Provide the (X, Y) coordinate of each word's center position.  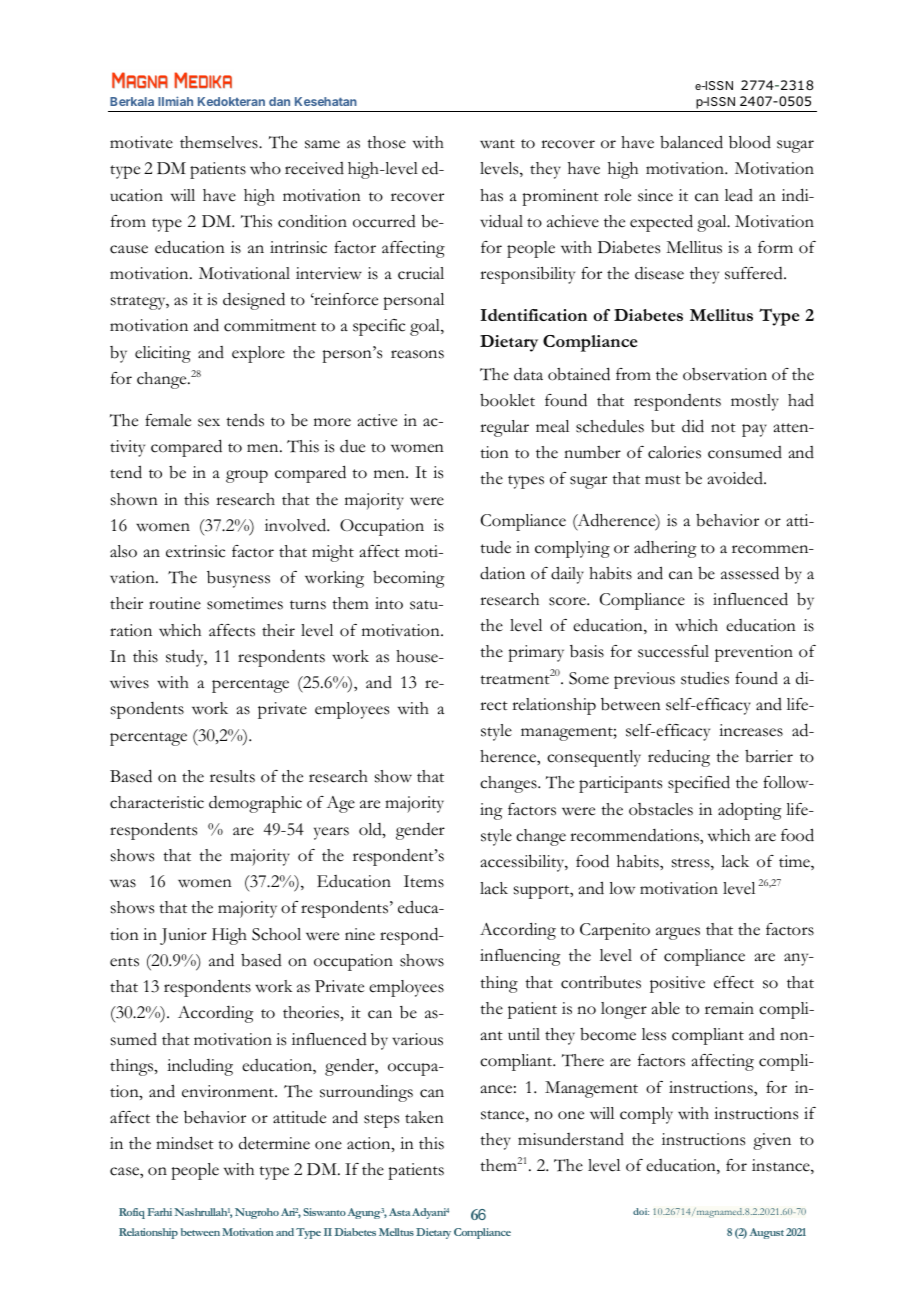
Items (424, 881)
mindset (185, 1143)
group (247, 476)
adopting (749, 811)
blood (750, 142)
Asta (401, 1212)
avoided (736, 478)
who (265, 168)
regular (504, 428)
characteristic (157, 802)
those (386, 142)
